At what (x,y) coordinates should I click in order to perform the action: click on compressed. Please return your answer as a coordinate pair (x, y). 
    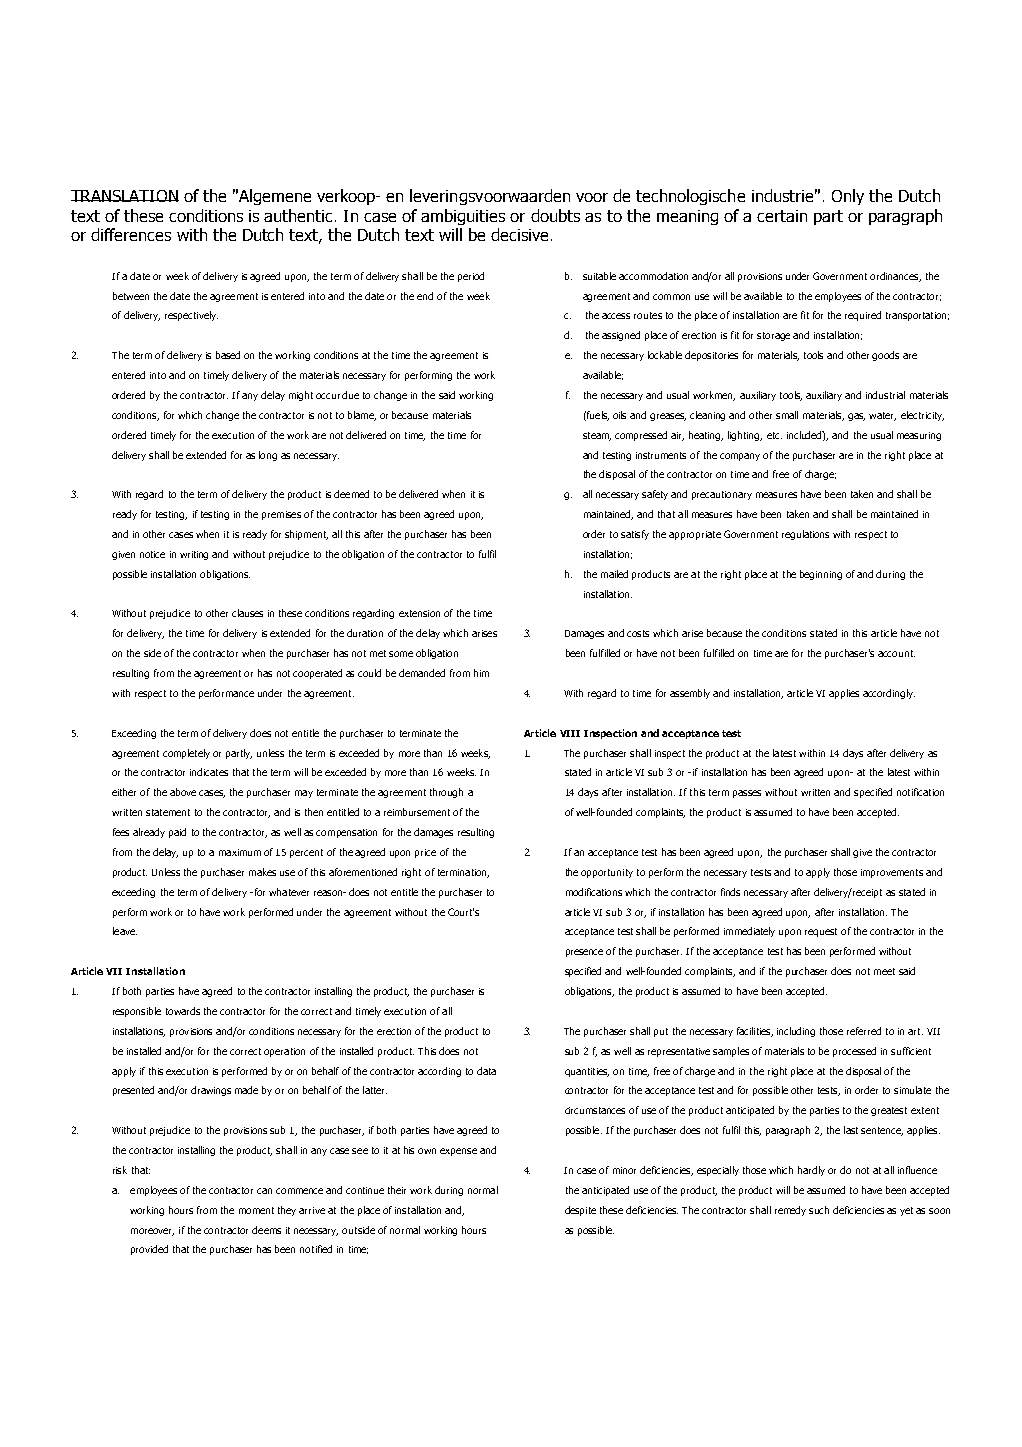
    Looking at the image, I should click on (641, 436).
